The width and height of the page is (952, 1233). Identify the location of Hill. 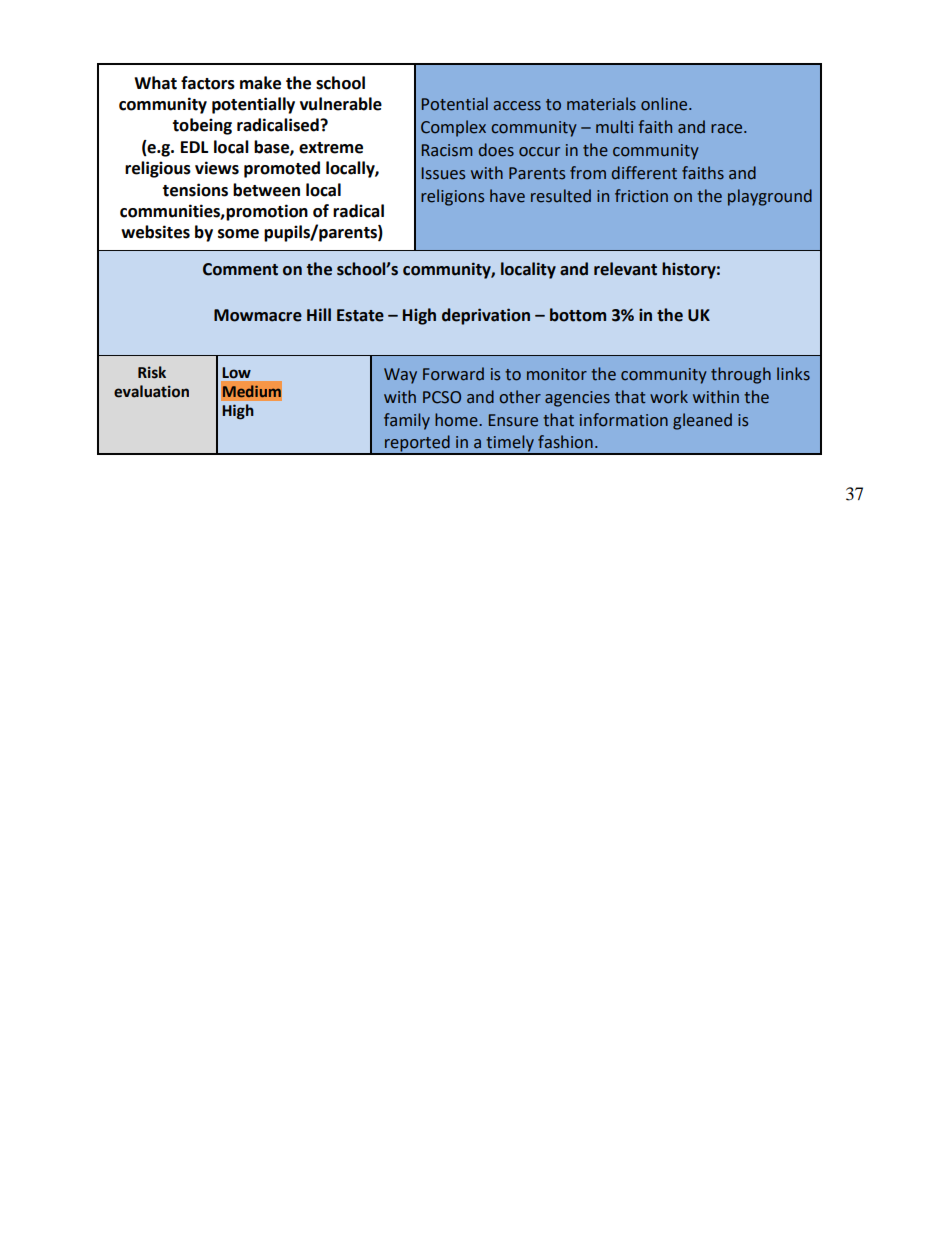
(319, 314).
